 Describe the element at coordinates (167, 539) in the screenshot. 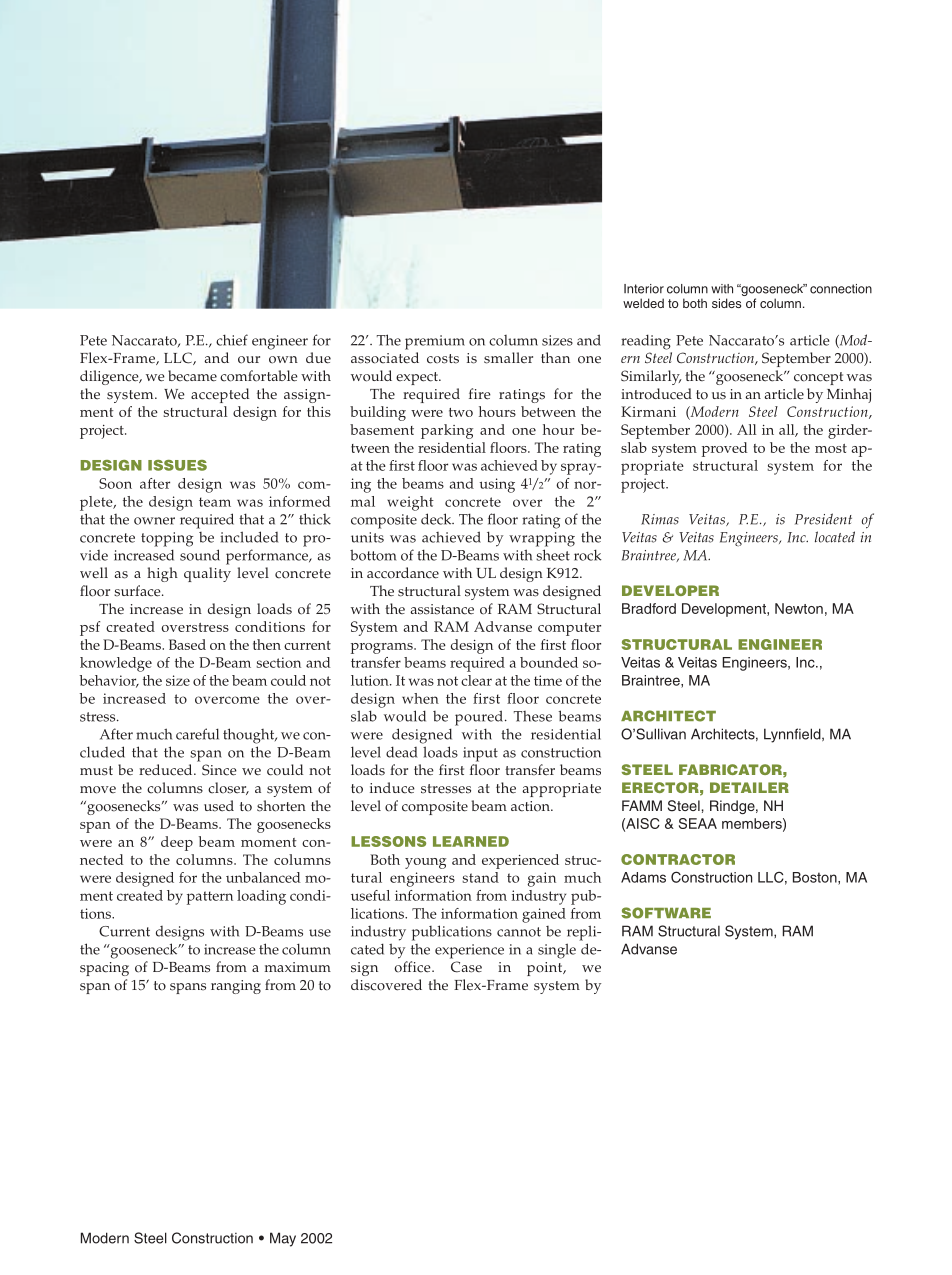

I see `topping` at that location.
